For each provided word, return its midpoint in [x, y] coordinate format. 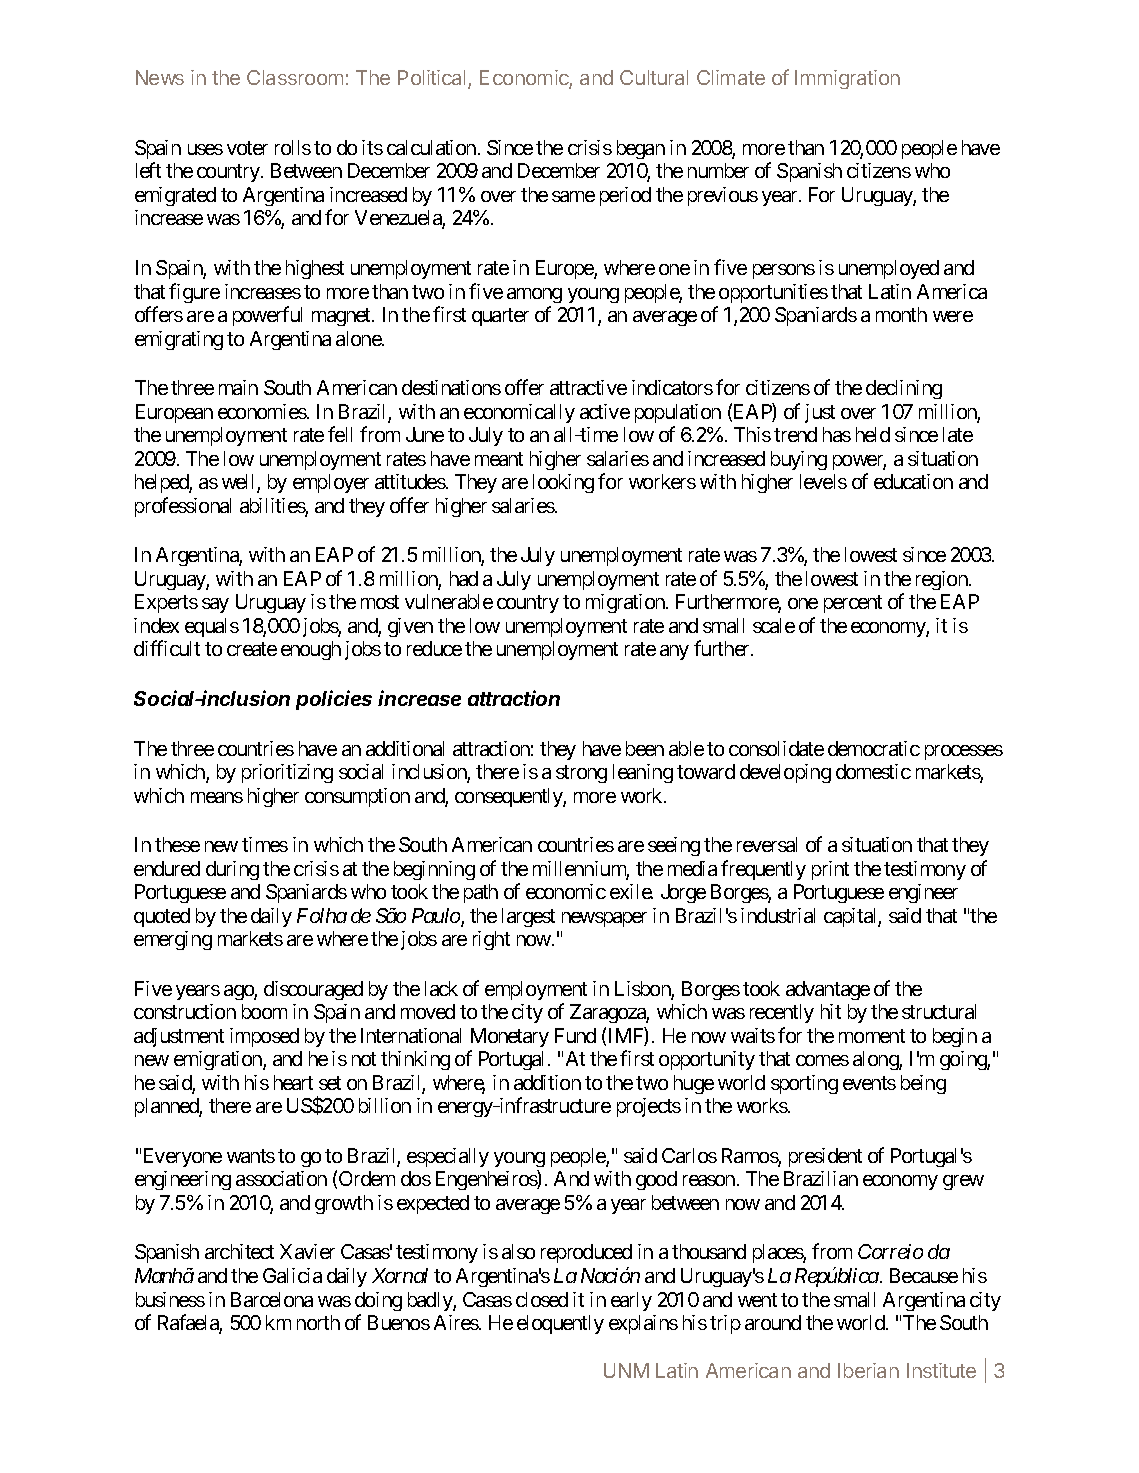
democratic [874, 748]
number [718, 170]
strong [581, 774]
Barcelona [272, 1299]
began [641, 149]
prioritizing [287, 773]
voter [247, 148]
